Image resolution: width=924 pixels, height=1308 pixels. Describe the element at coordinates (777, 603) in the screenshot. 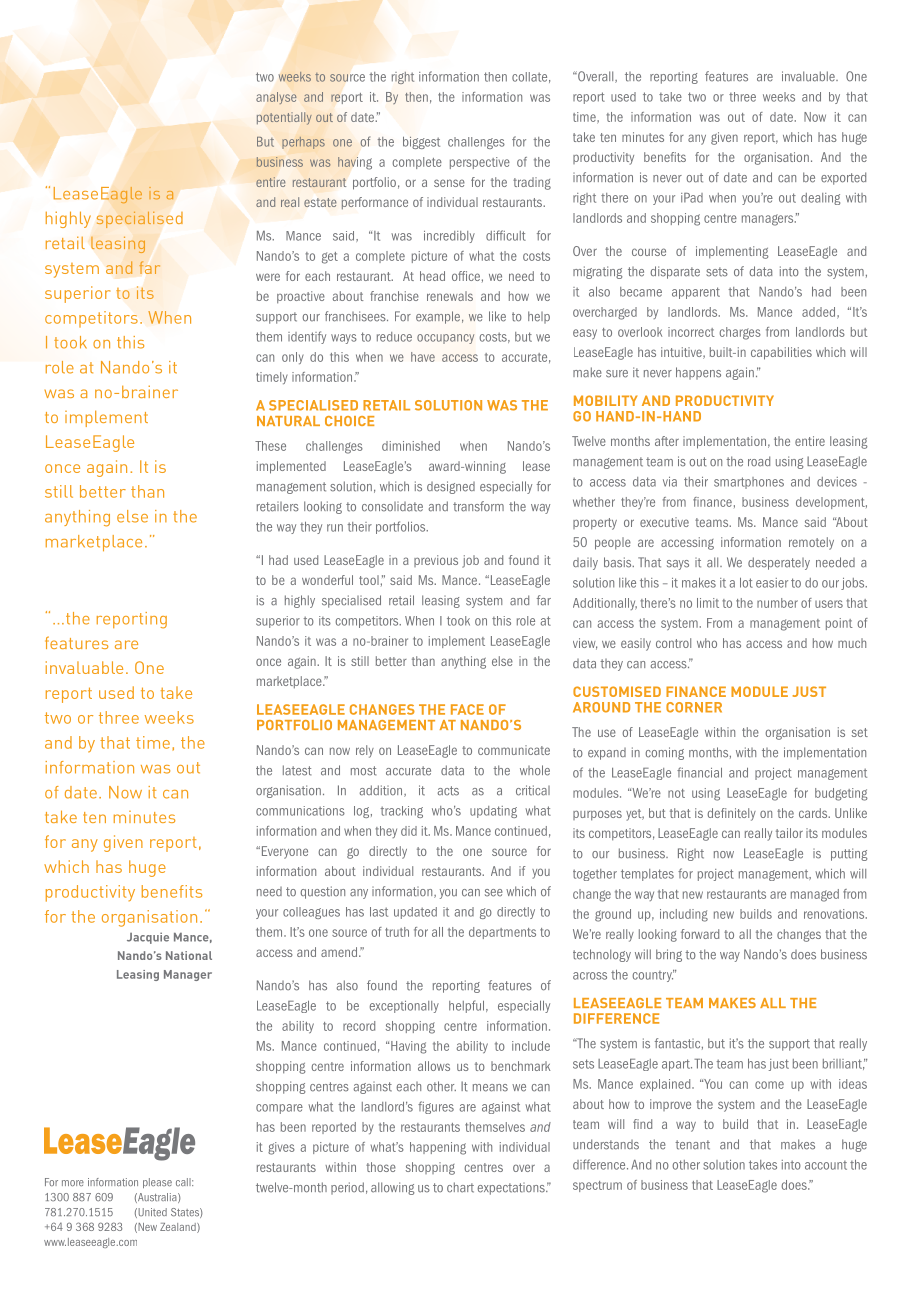

I see `number` at that location.
